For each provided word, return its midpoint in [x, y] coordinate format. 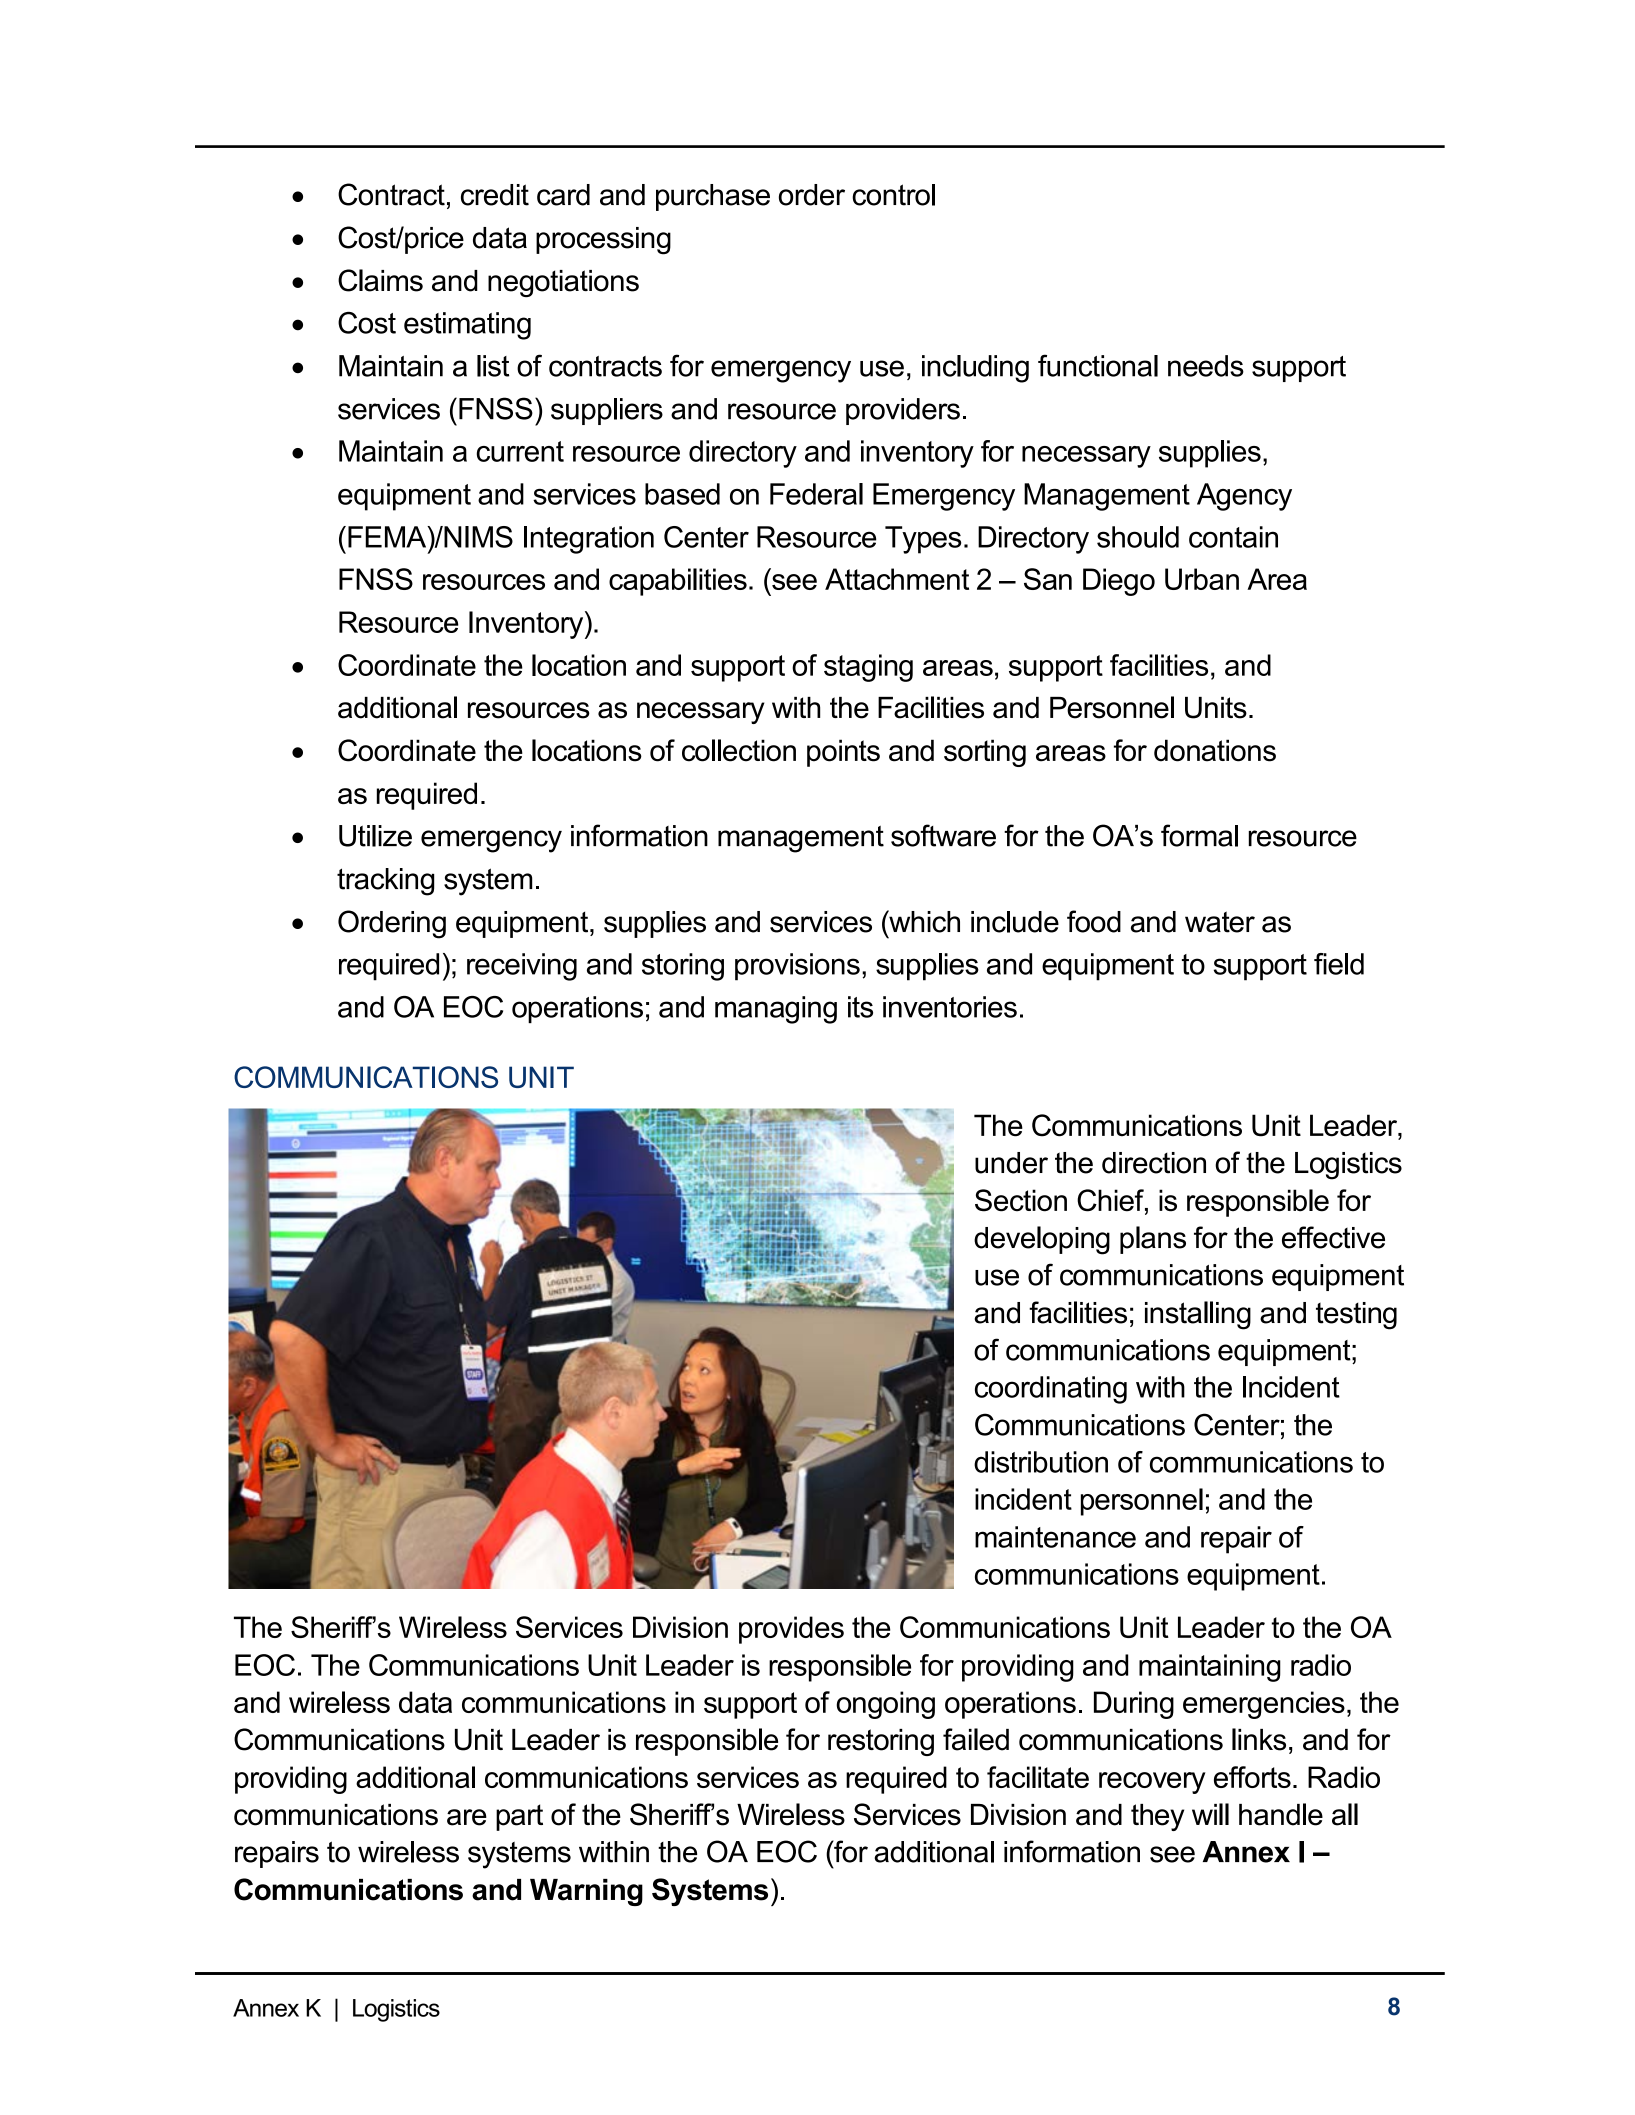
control [893, 195]
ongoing [885, 1705]
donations [1215, 750]
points [843, 753]
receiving [522, 967]
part [519, 1817]
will [1210, 1814]
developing [1042, 1240]
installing [1198, 1315]
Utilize [375, 836]
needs [1206, 366]
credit [495, 195]
